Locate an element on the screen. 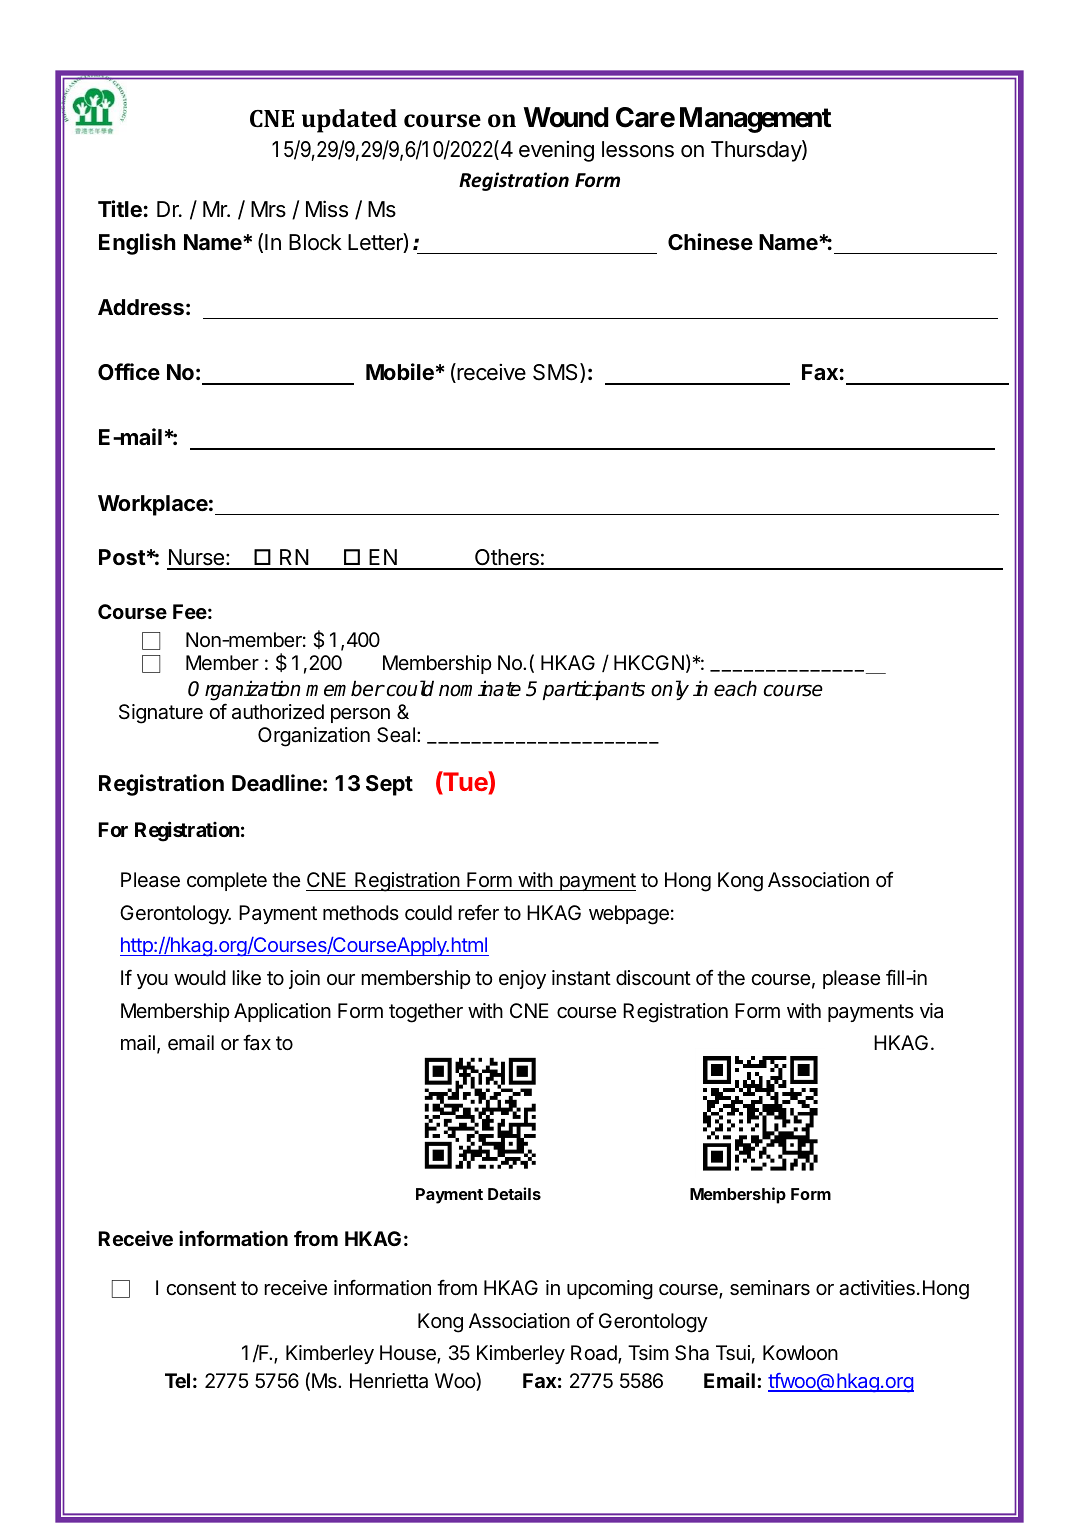 The width and height of the screenshot is (1080, 1527). Nurse is located at coordinates (196, 559).
